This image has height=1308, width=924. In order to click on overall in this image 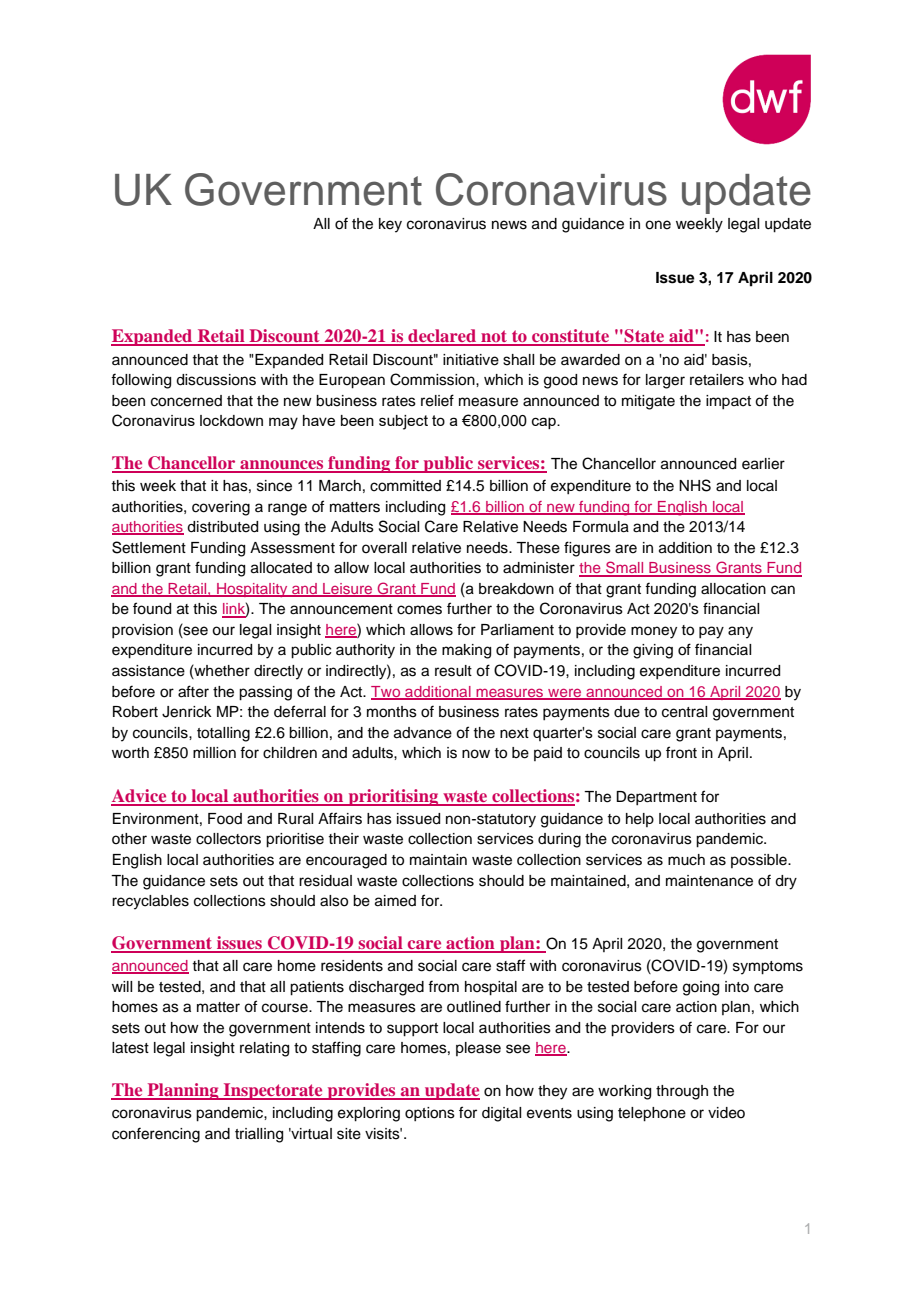, I will do `click(384, 548)`.
